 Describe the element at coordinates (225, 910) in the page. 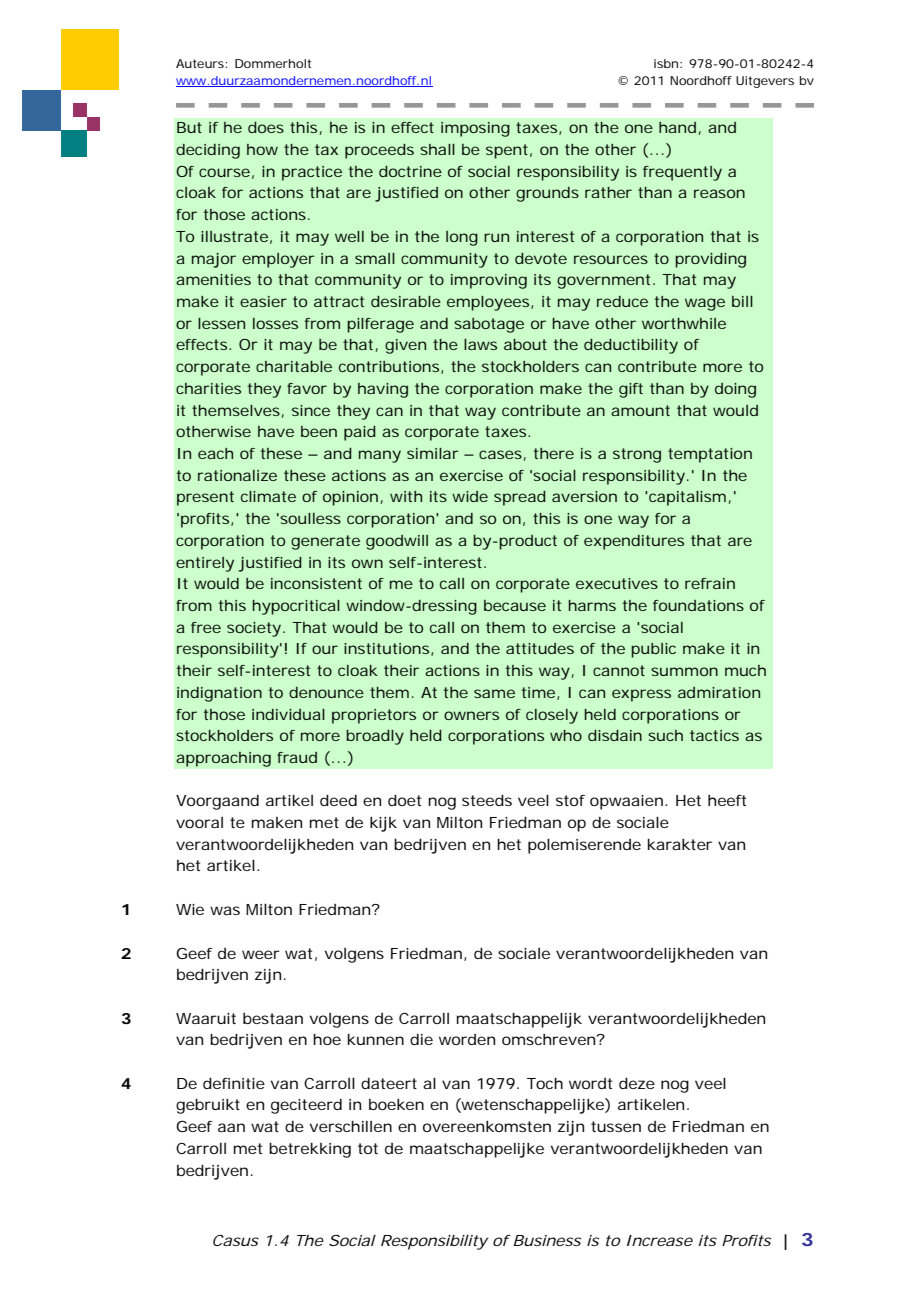

I see `was` at that location.
